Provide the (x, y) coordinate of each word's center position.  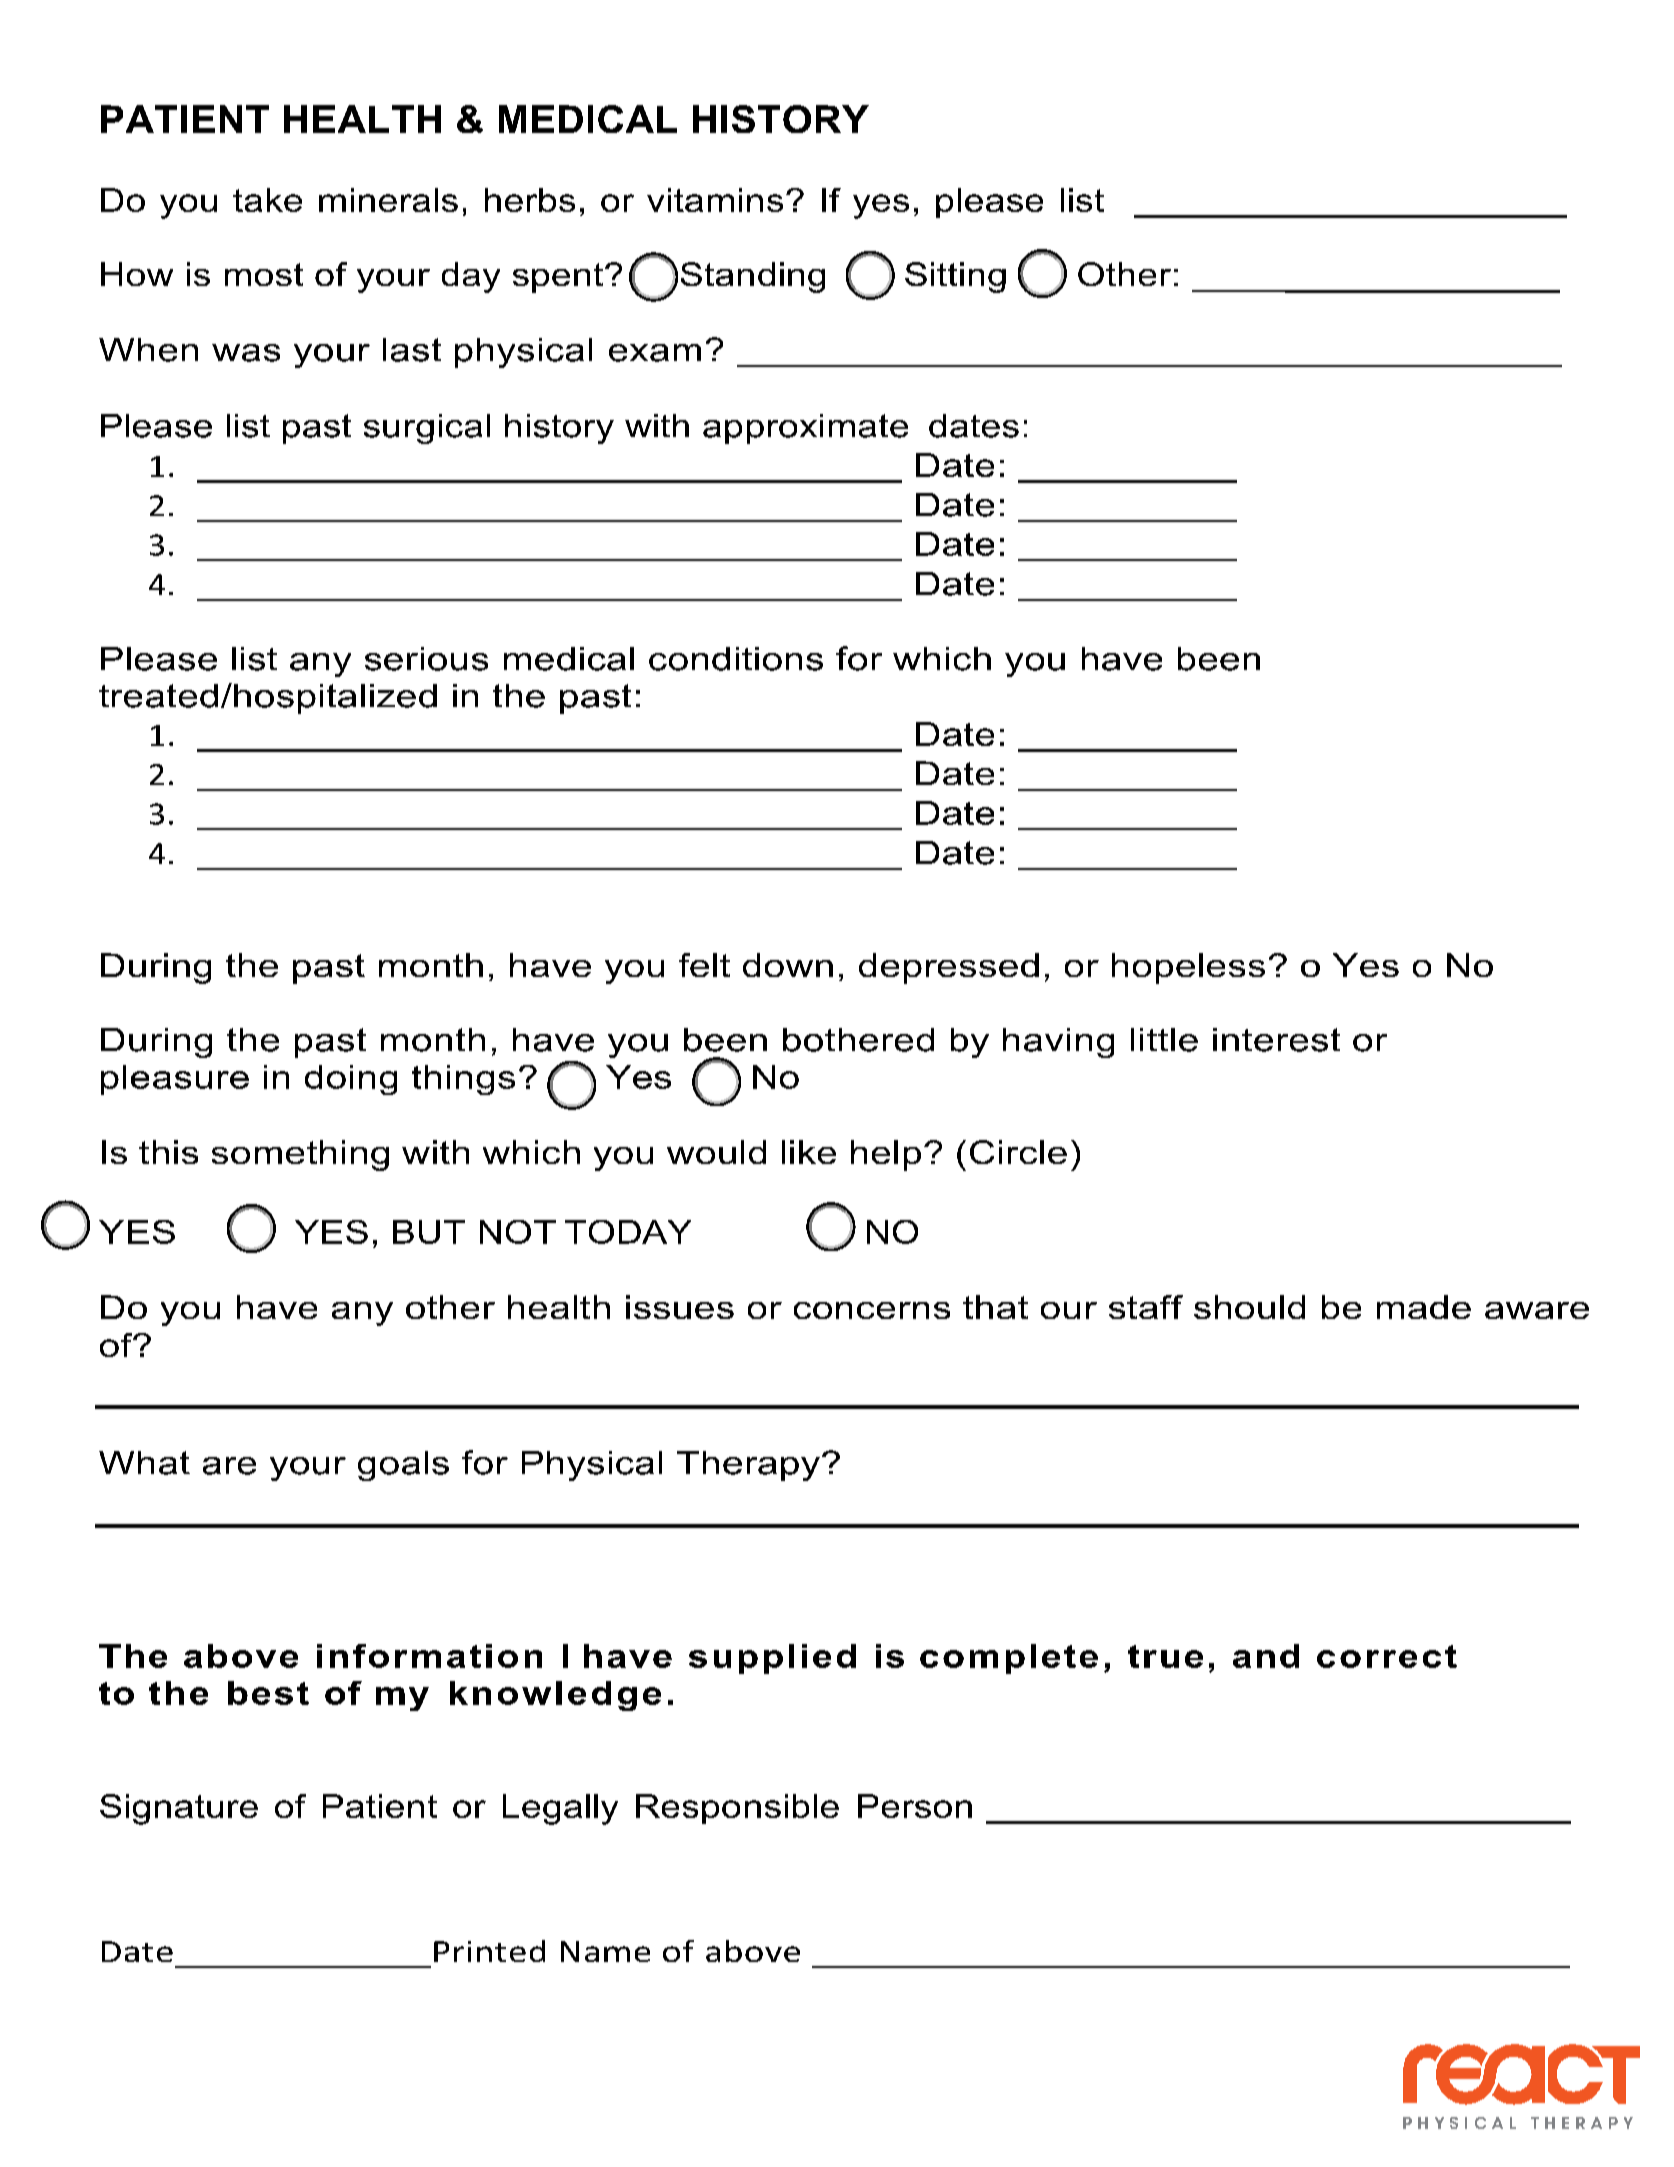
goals (403, 1466)
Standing (753, 277)
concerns (872, 1310)
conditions (736, 659)
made (1424, 1307)
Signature (179, 1809)
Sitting (955, 277)
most (264, 274)
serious (426, 659)
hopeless (1188, 968)
